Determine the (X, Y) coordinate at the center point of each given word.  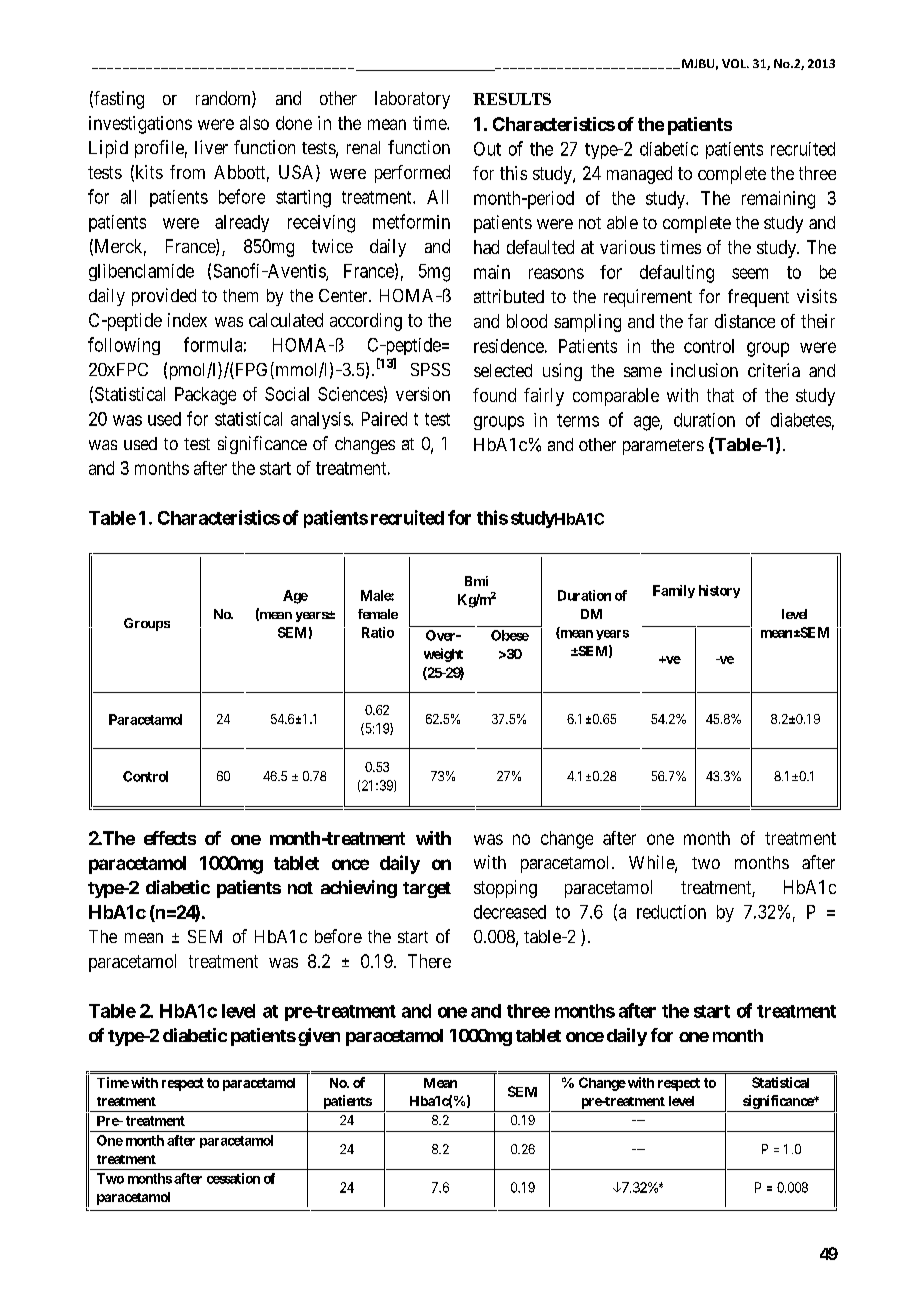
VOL (735, 63)
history (719, 591)
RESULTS (512, 99)
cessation (233, 1178)
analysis (321, 420)
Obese (510, 635)
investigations (140, 125)
